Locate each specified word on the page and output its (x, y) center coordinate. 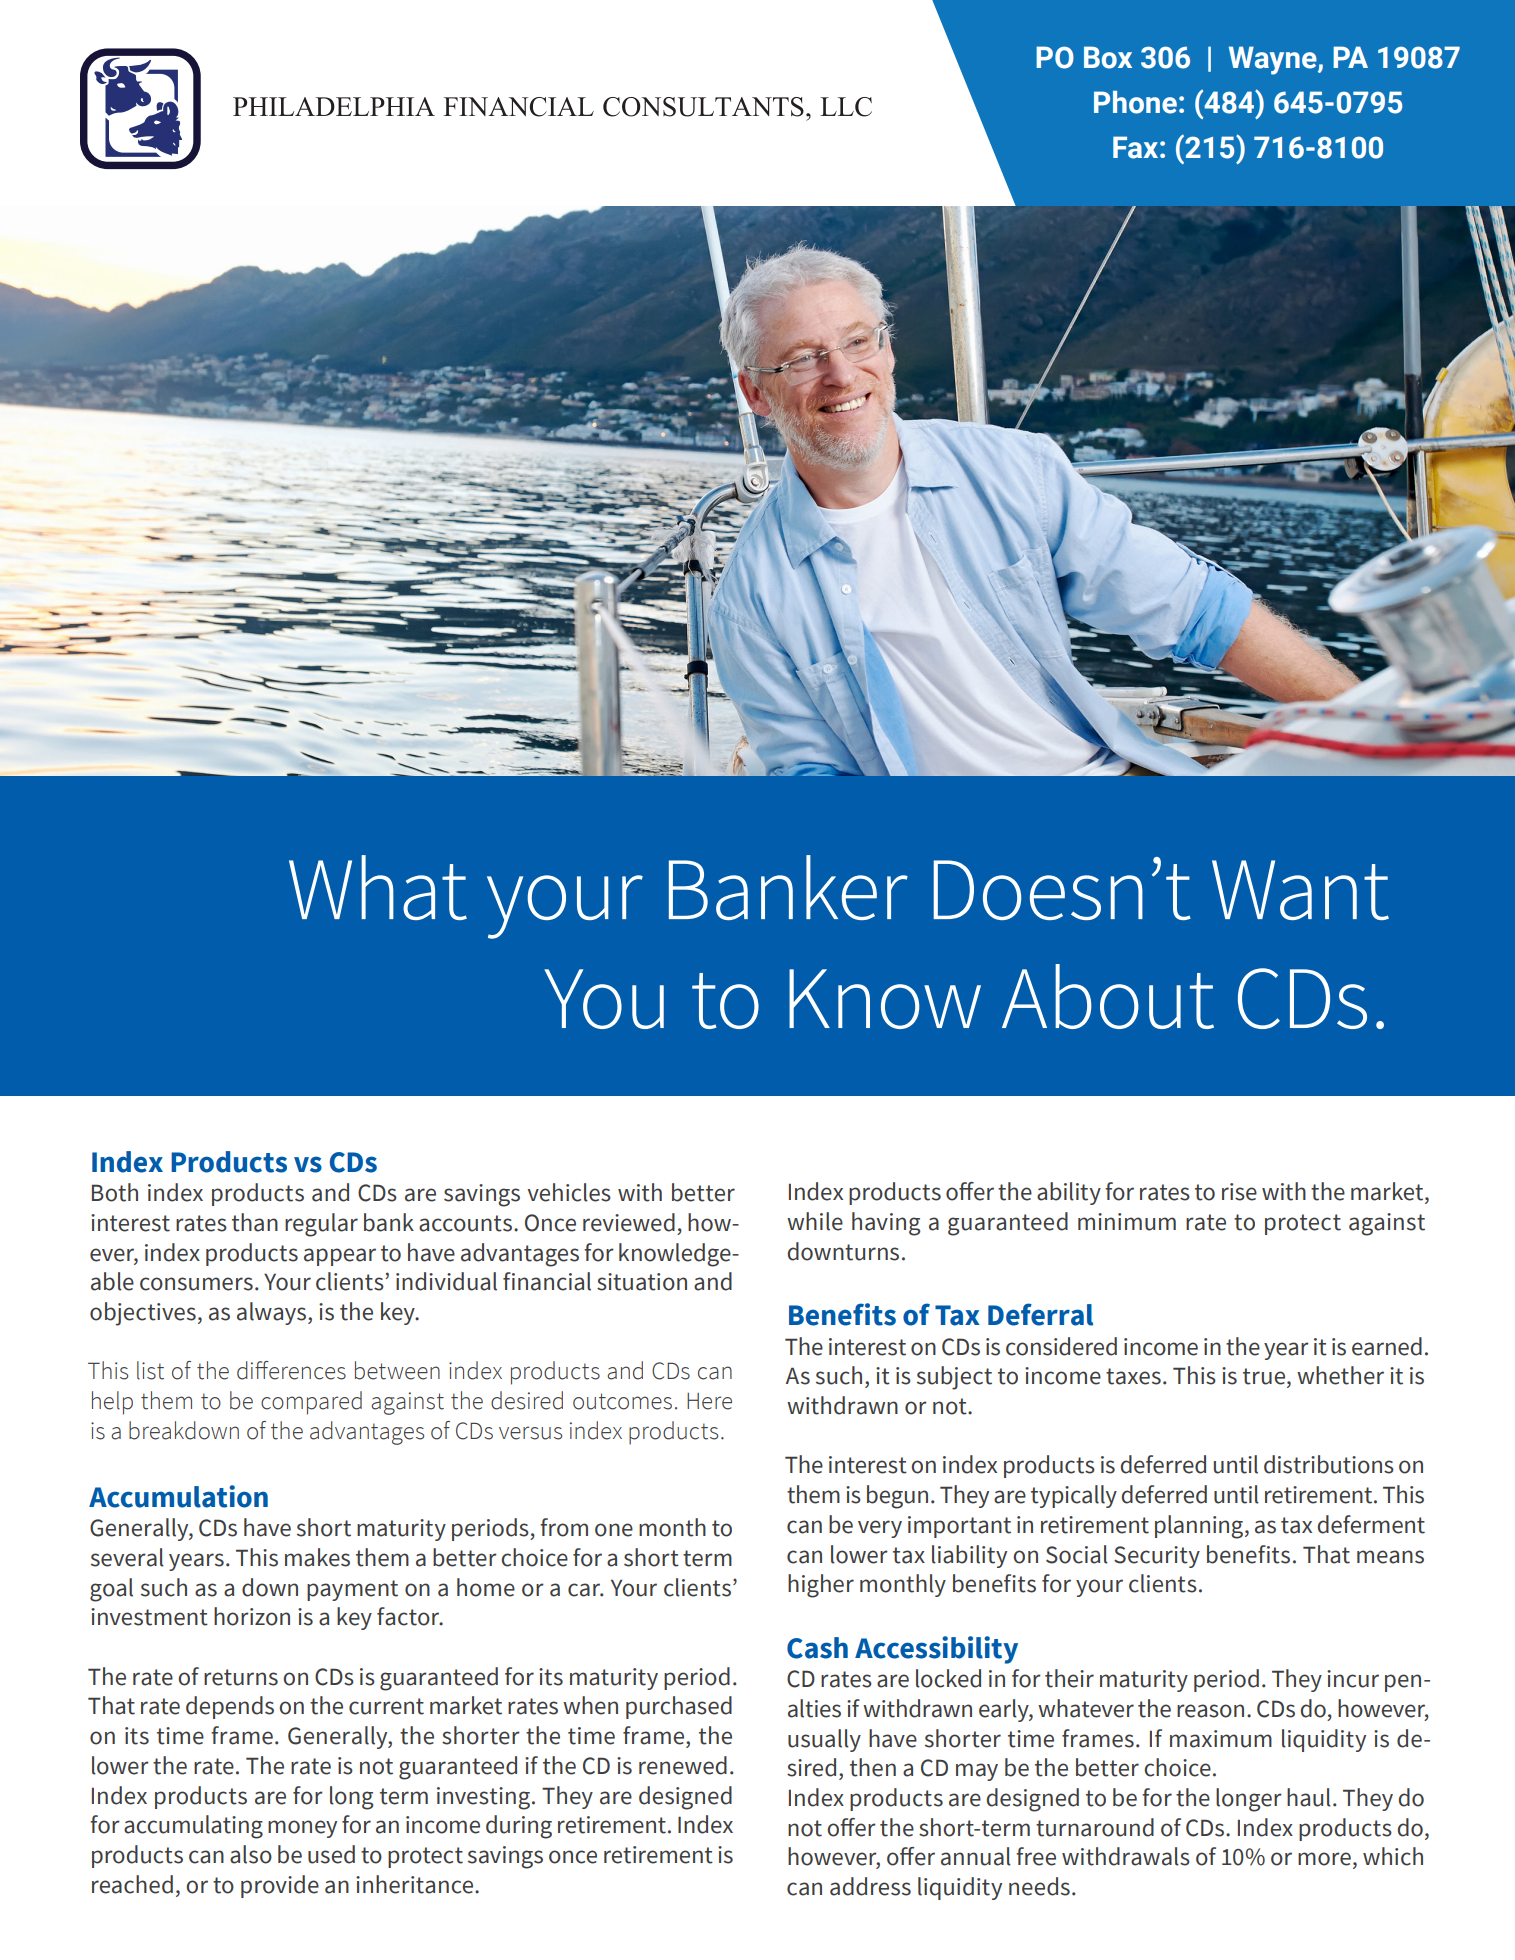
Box (1108, 57)
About (1108, 996)
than (255, 1222)
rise (1239, 1192)
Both (115, 1192)
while (815, 1221)
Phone (1135, 102)
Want (1300, 890)
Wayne (1274, 60)
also (251, 1854)
